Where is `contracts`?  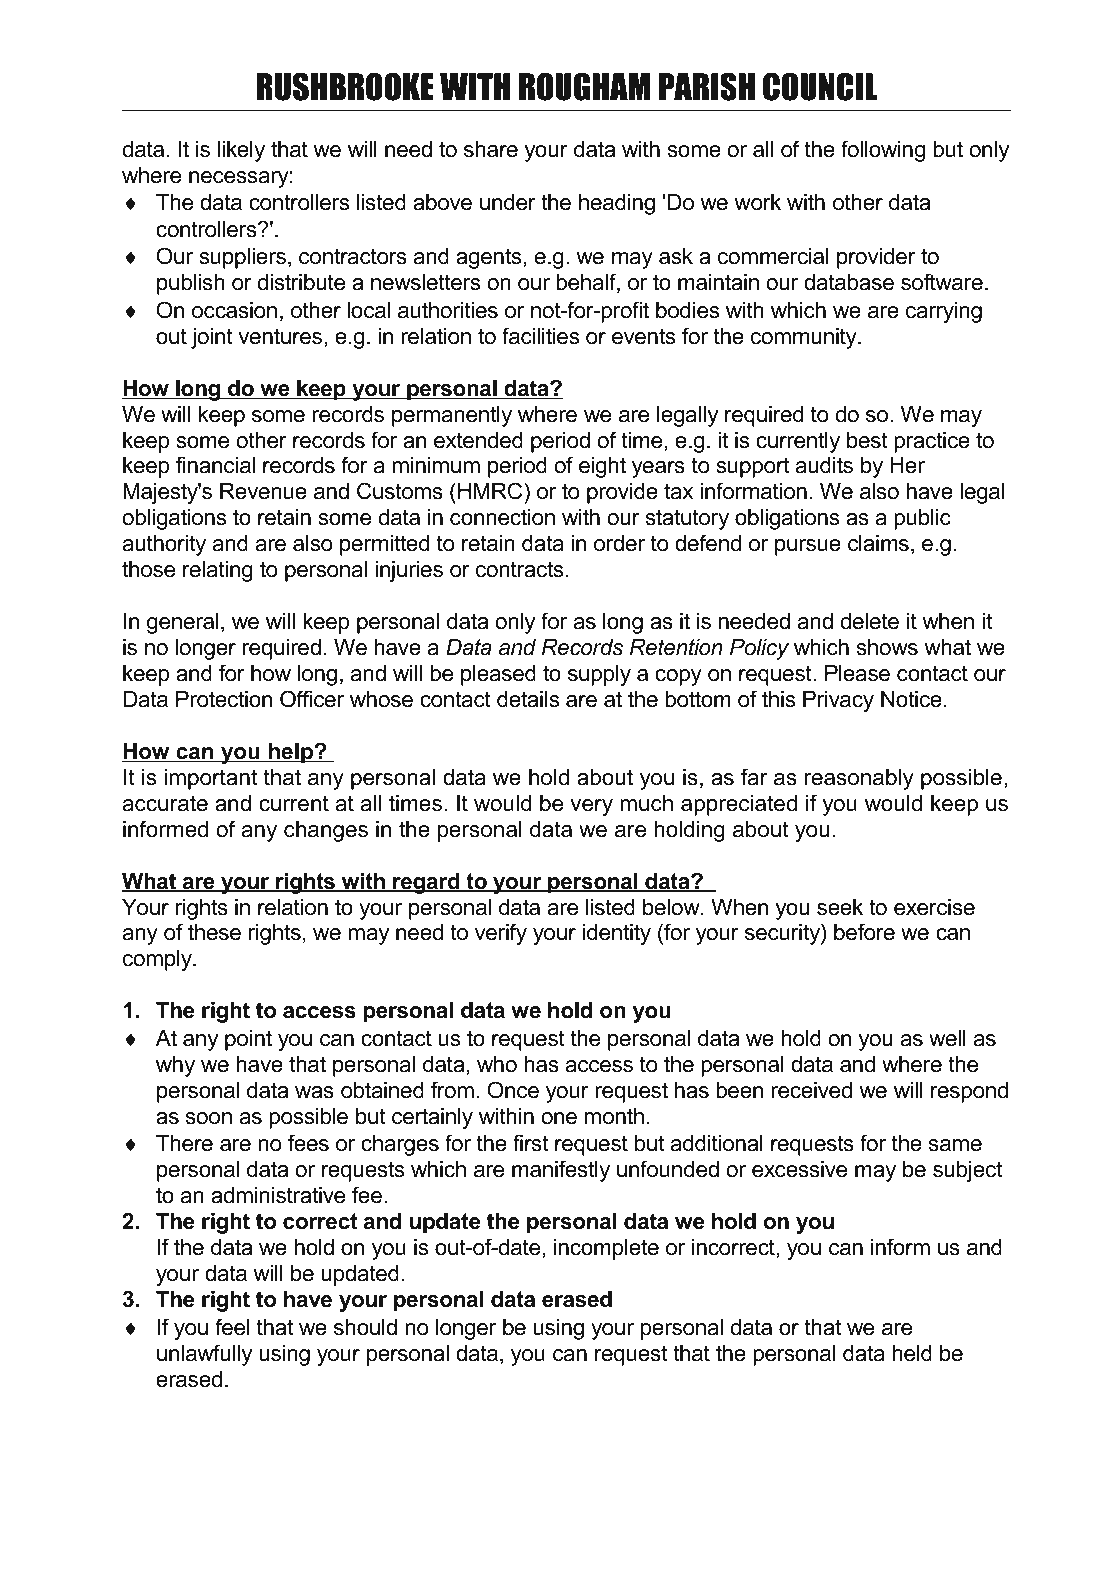 contracts is located at coordinates (519, 569).
